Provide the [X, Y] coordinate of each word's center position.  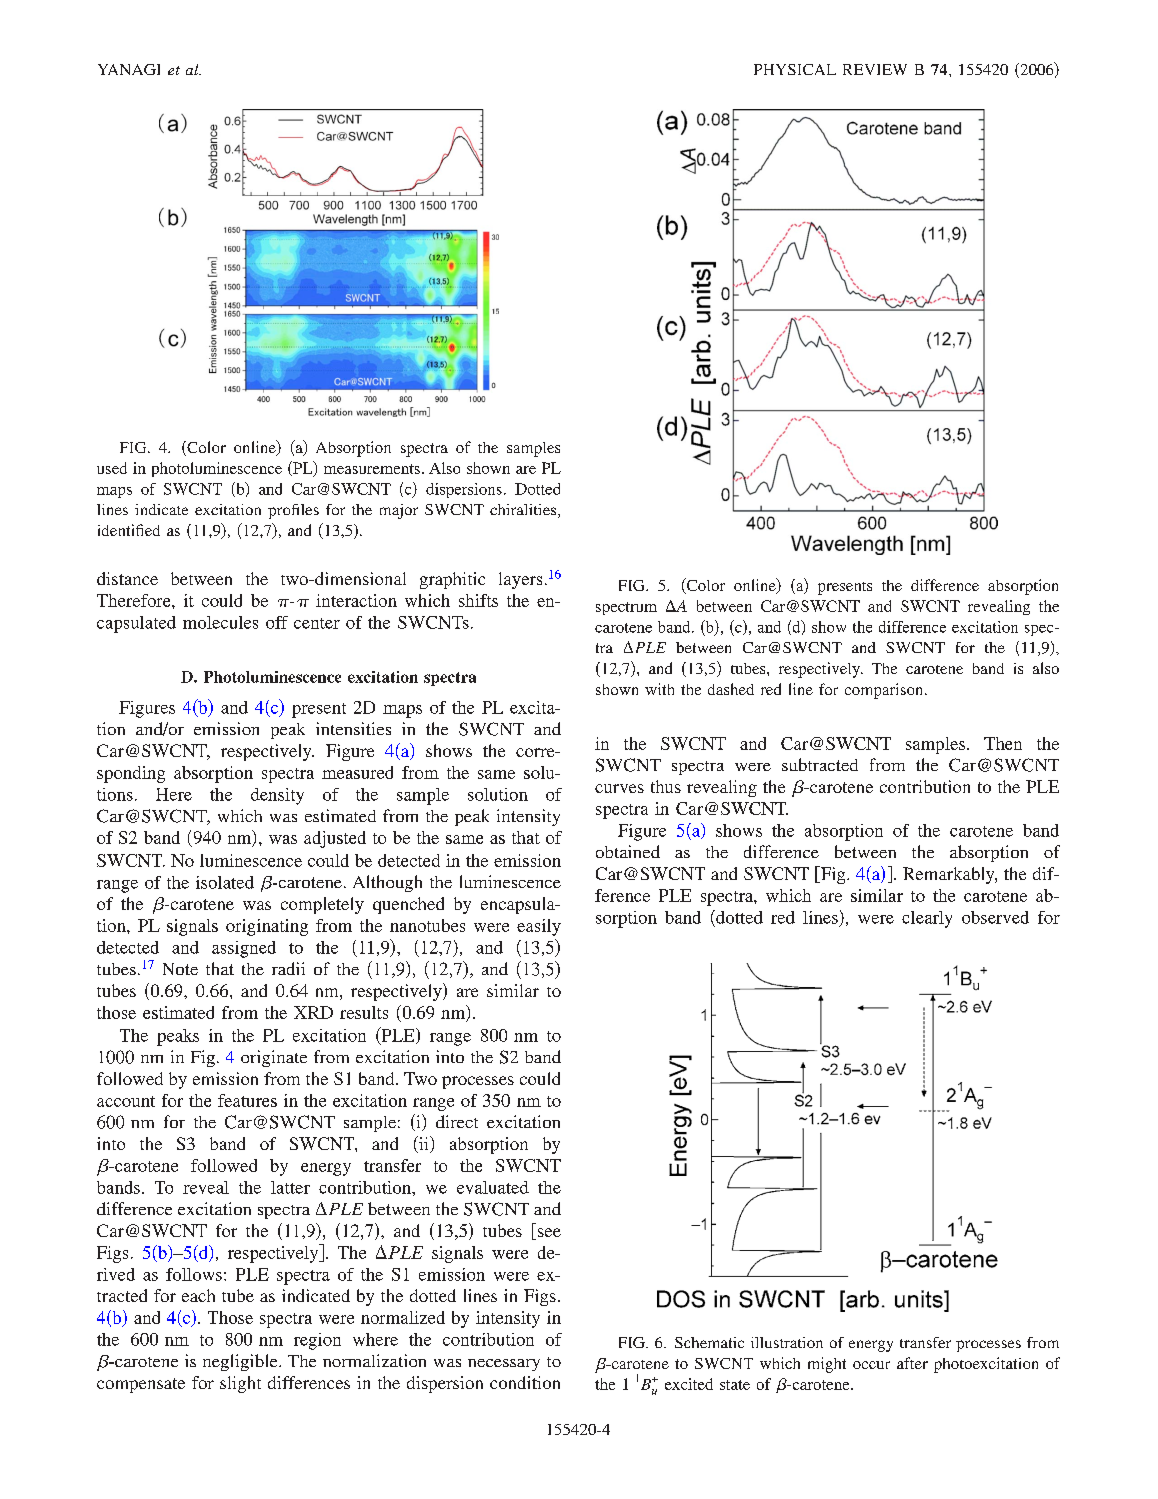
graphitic [452, 580]
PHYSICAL [795, 69]
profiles [293, 511]
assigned [244, 949]
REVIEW [875, 69]
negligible [241, 1362]
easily [539, 927]
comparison [885, 691]
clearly [927, 919]
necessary [504, 1365]
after [912, 1363]
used [112, 468]
